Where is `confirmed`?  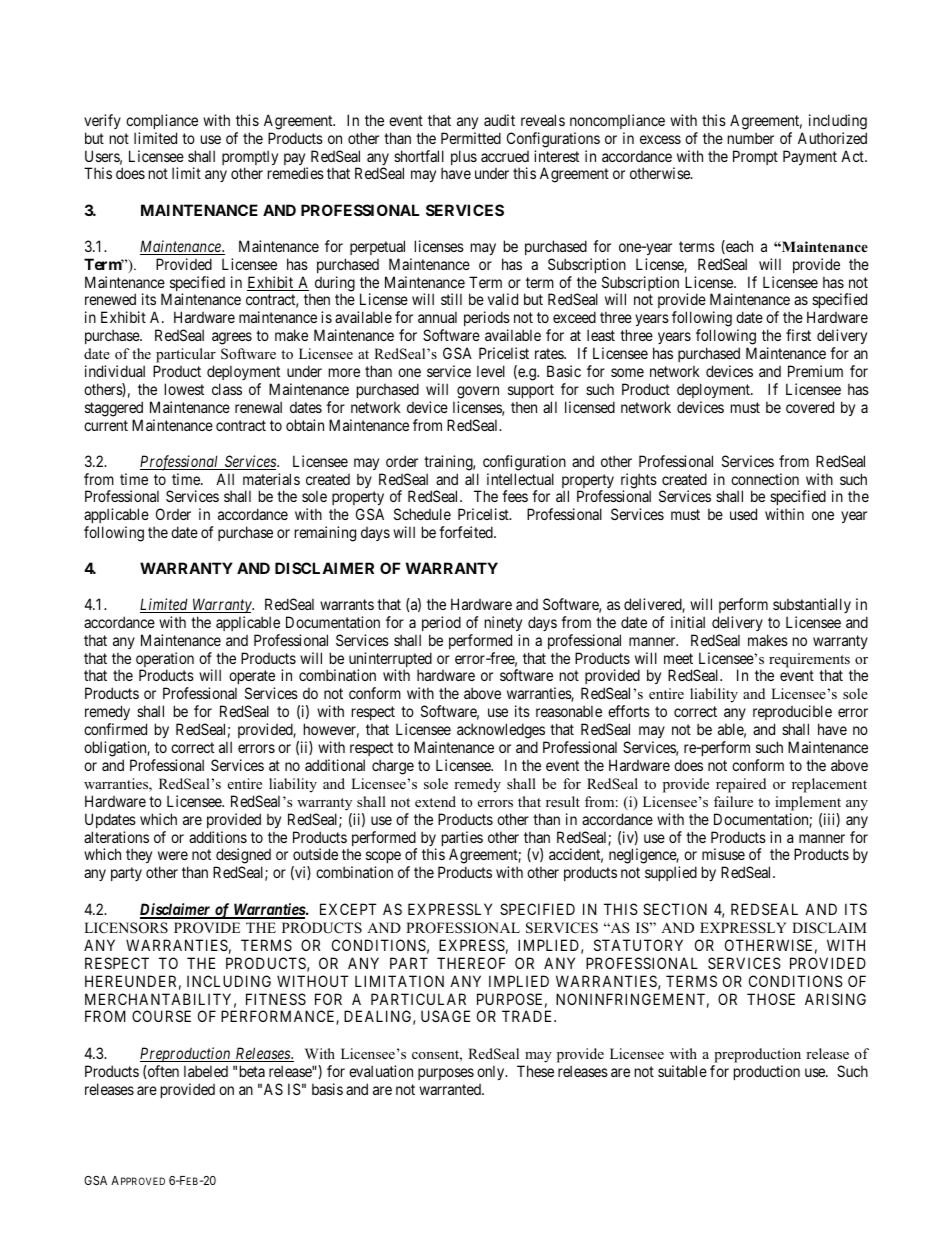 confirmed is located at coordinates (115, 729).
